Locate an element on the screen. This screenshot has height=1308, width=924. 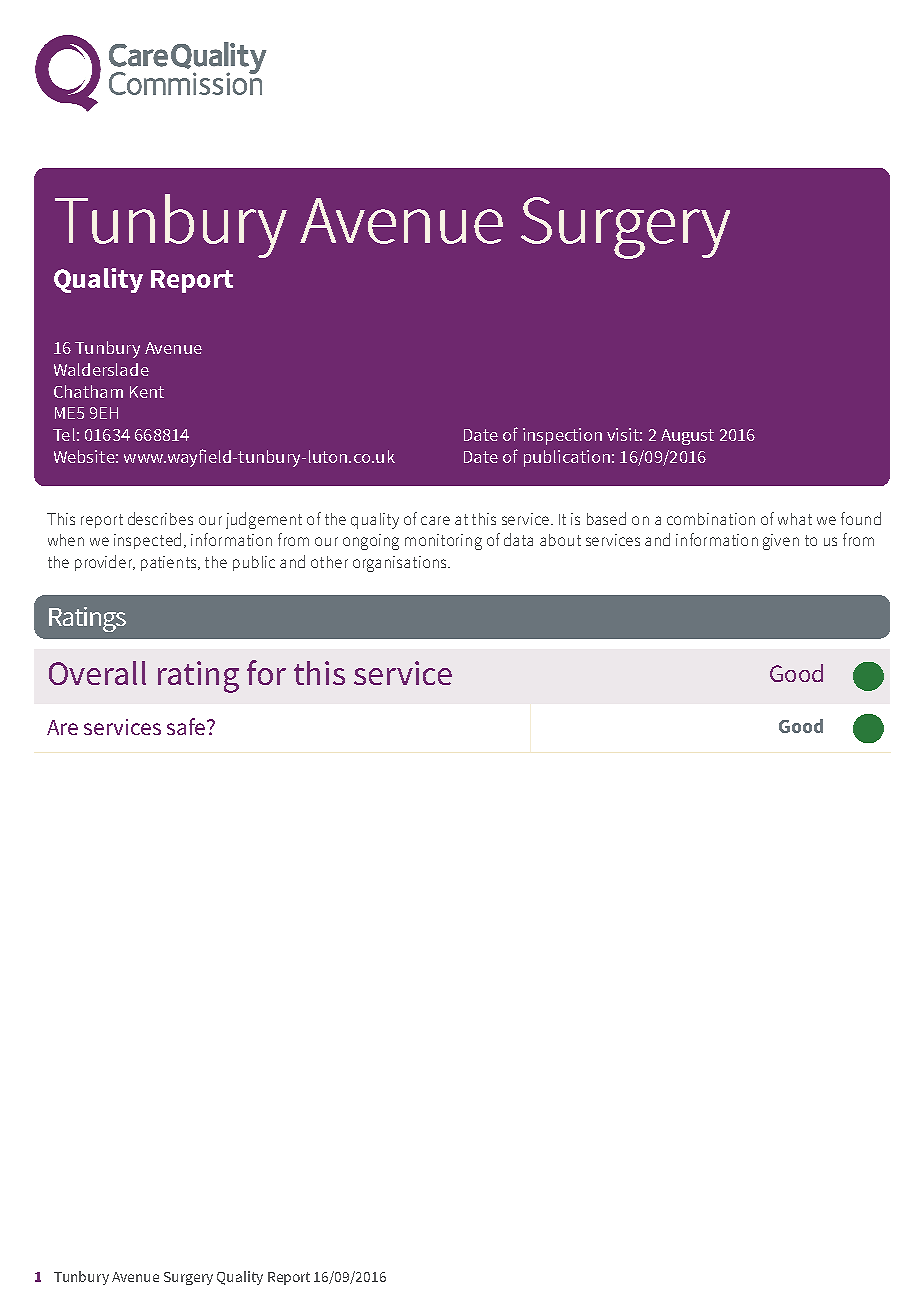
organisations is located at coordinates (401, 564).
